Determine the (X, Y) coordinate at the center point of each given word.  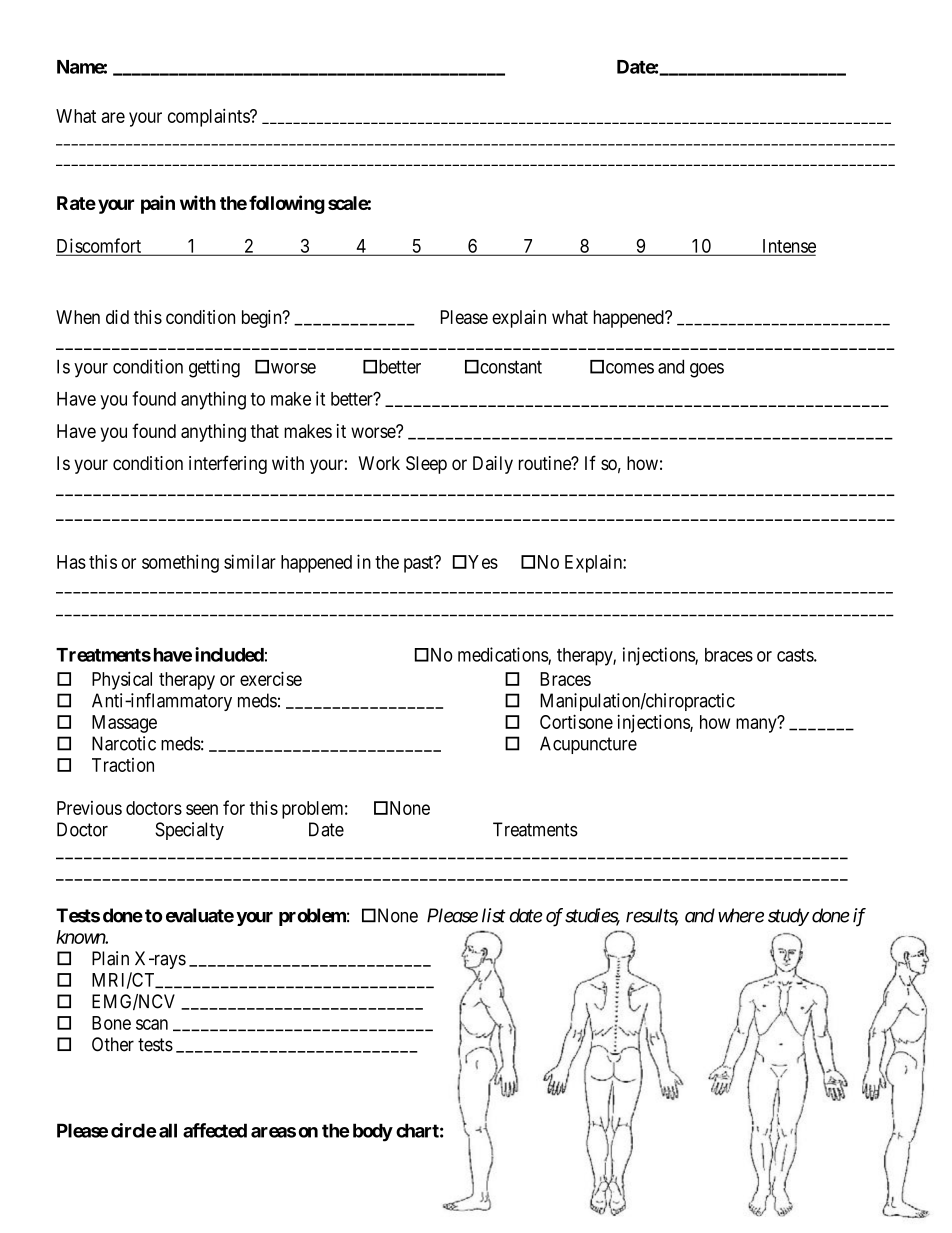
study (788, 917)
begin (263, 319)
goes (707, 370)
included (229, 654)
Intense (788, 247)
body (373, 1132)
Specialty (189, 831)
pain (158, 204)
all (168, 1130)
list (494, 915)
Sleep (426, 465)
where (741, 915)
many (757, 725)
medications (503, 655)
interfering (228, 464)
